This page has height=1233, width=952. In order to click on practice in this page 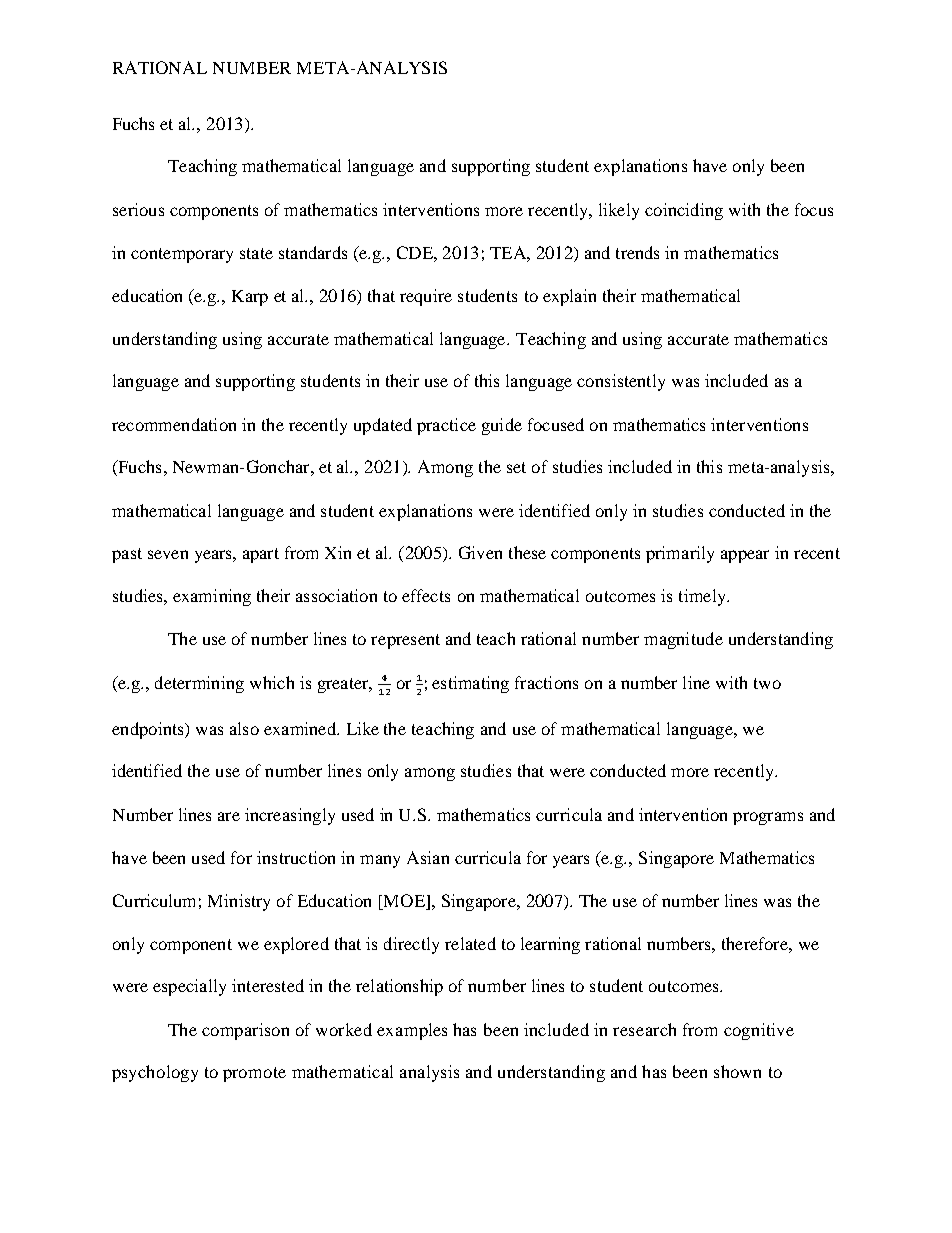, I will do `click(446, 426)`.
